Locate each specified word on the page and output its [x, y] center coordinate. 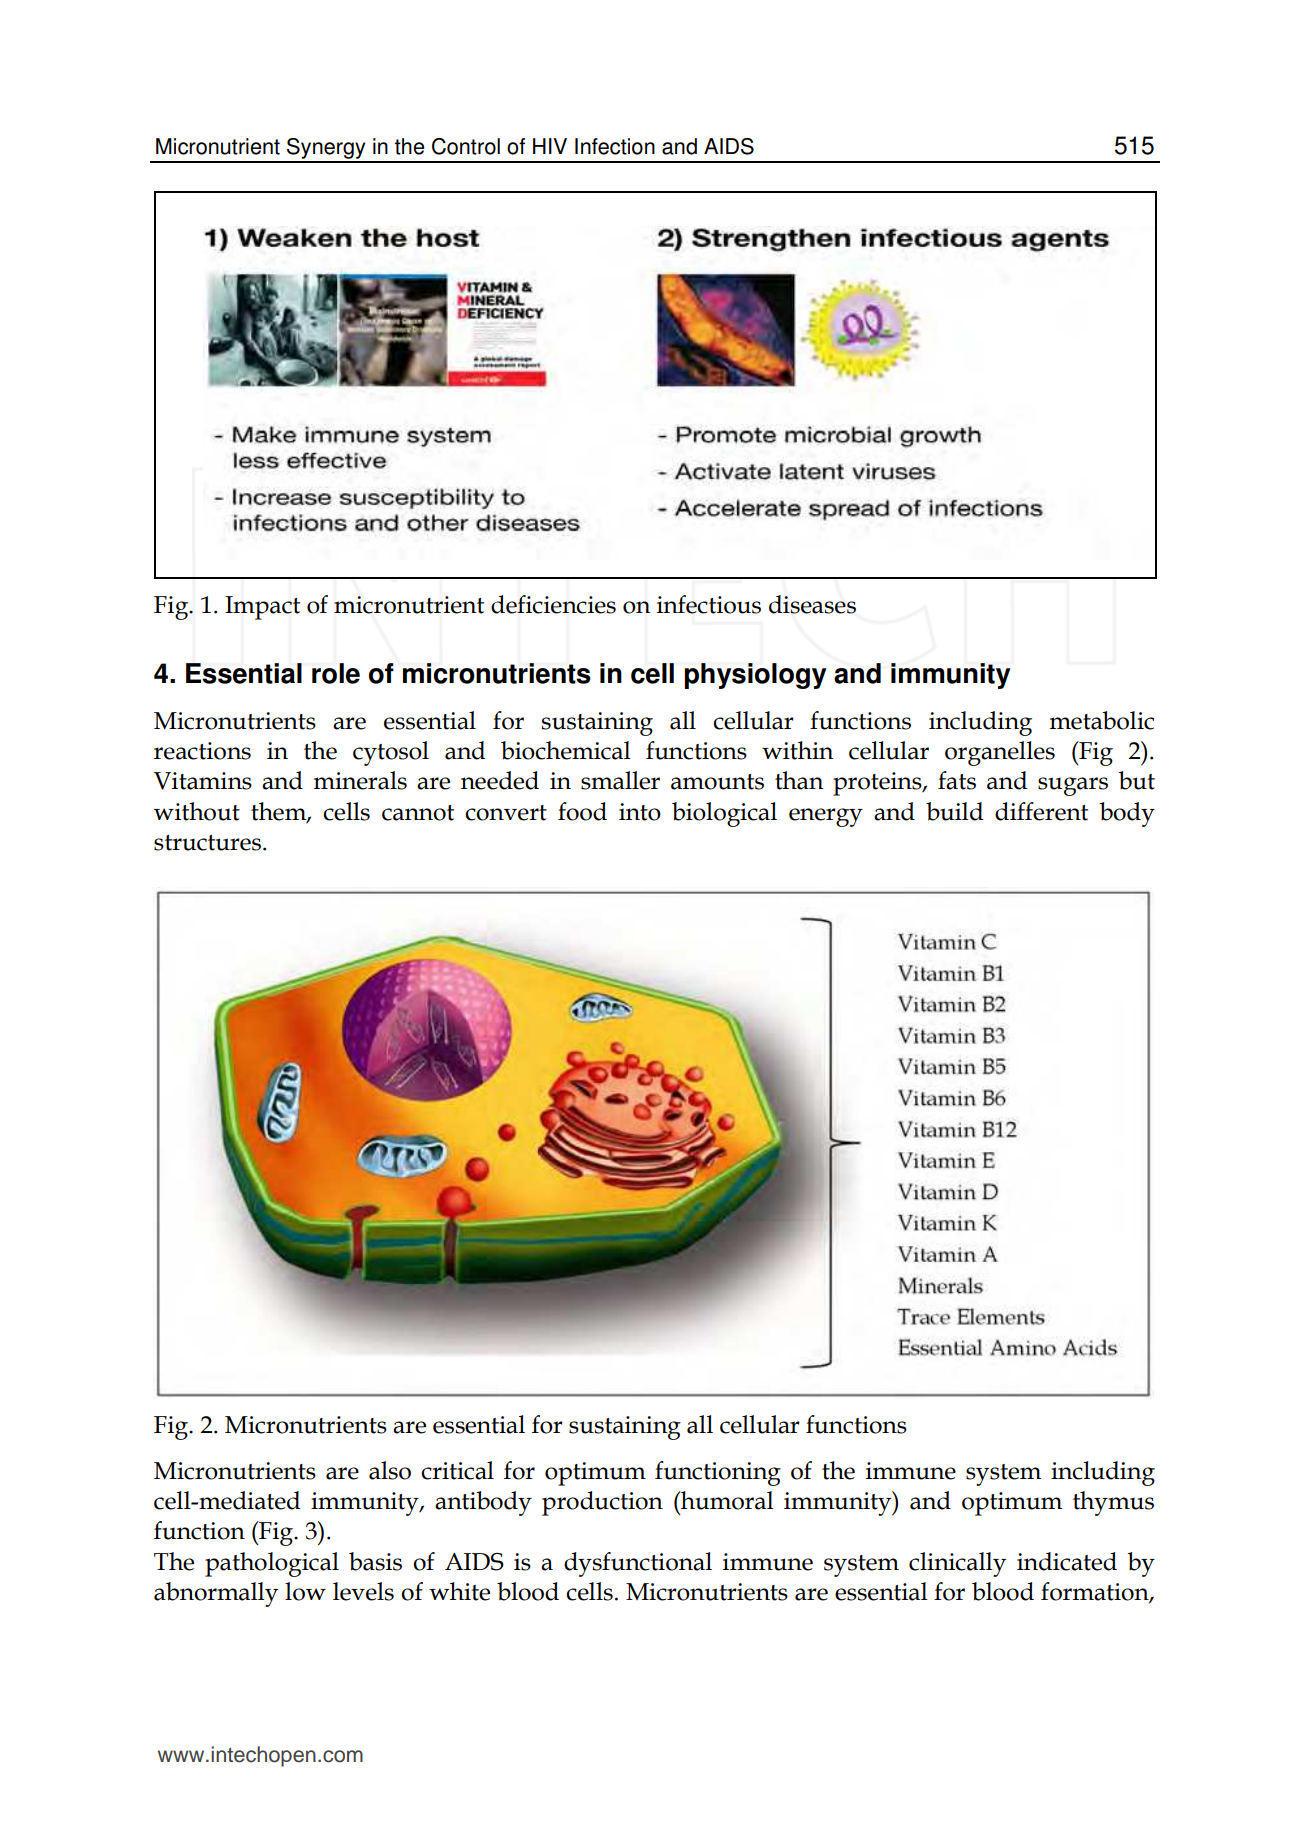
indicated [1067, 1561]
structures [209, 843]
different [1041, 811]
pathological [272, 1564]
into [640, 812]
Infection [615, 146]
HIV [550, 146]
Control [466, 146]
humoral [726, 1500]
